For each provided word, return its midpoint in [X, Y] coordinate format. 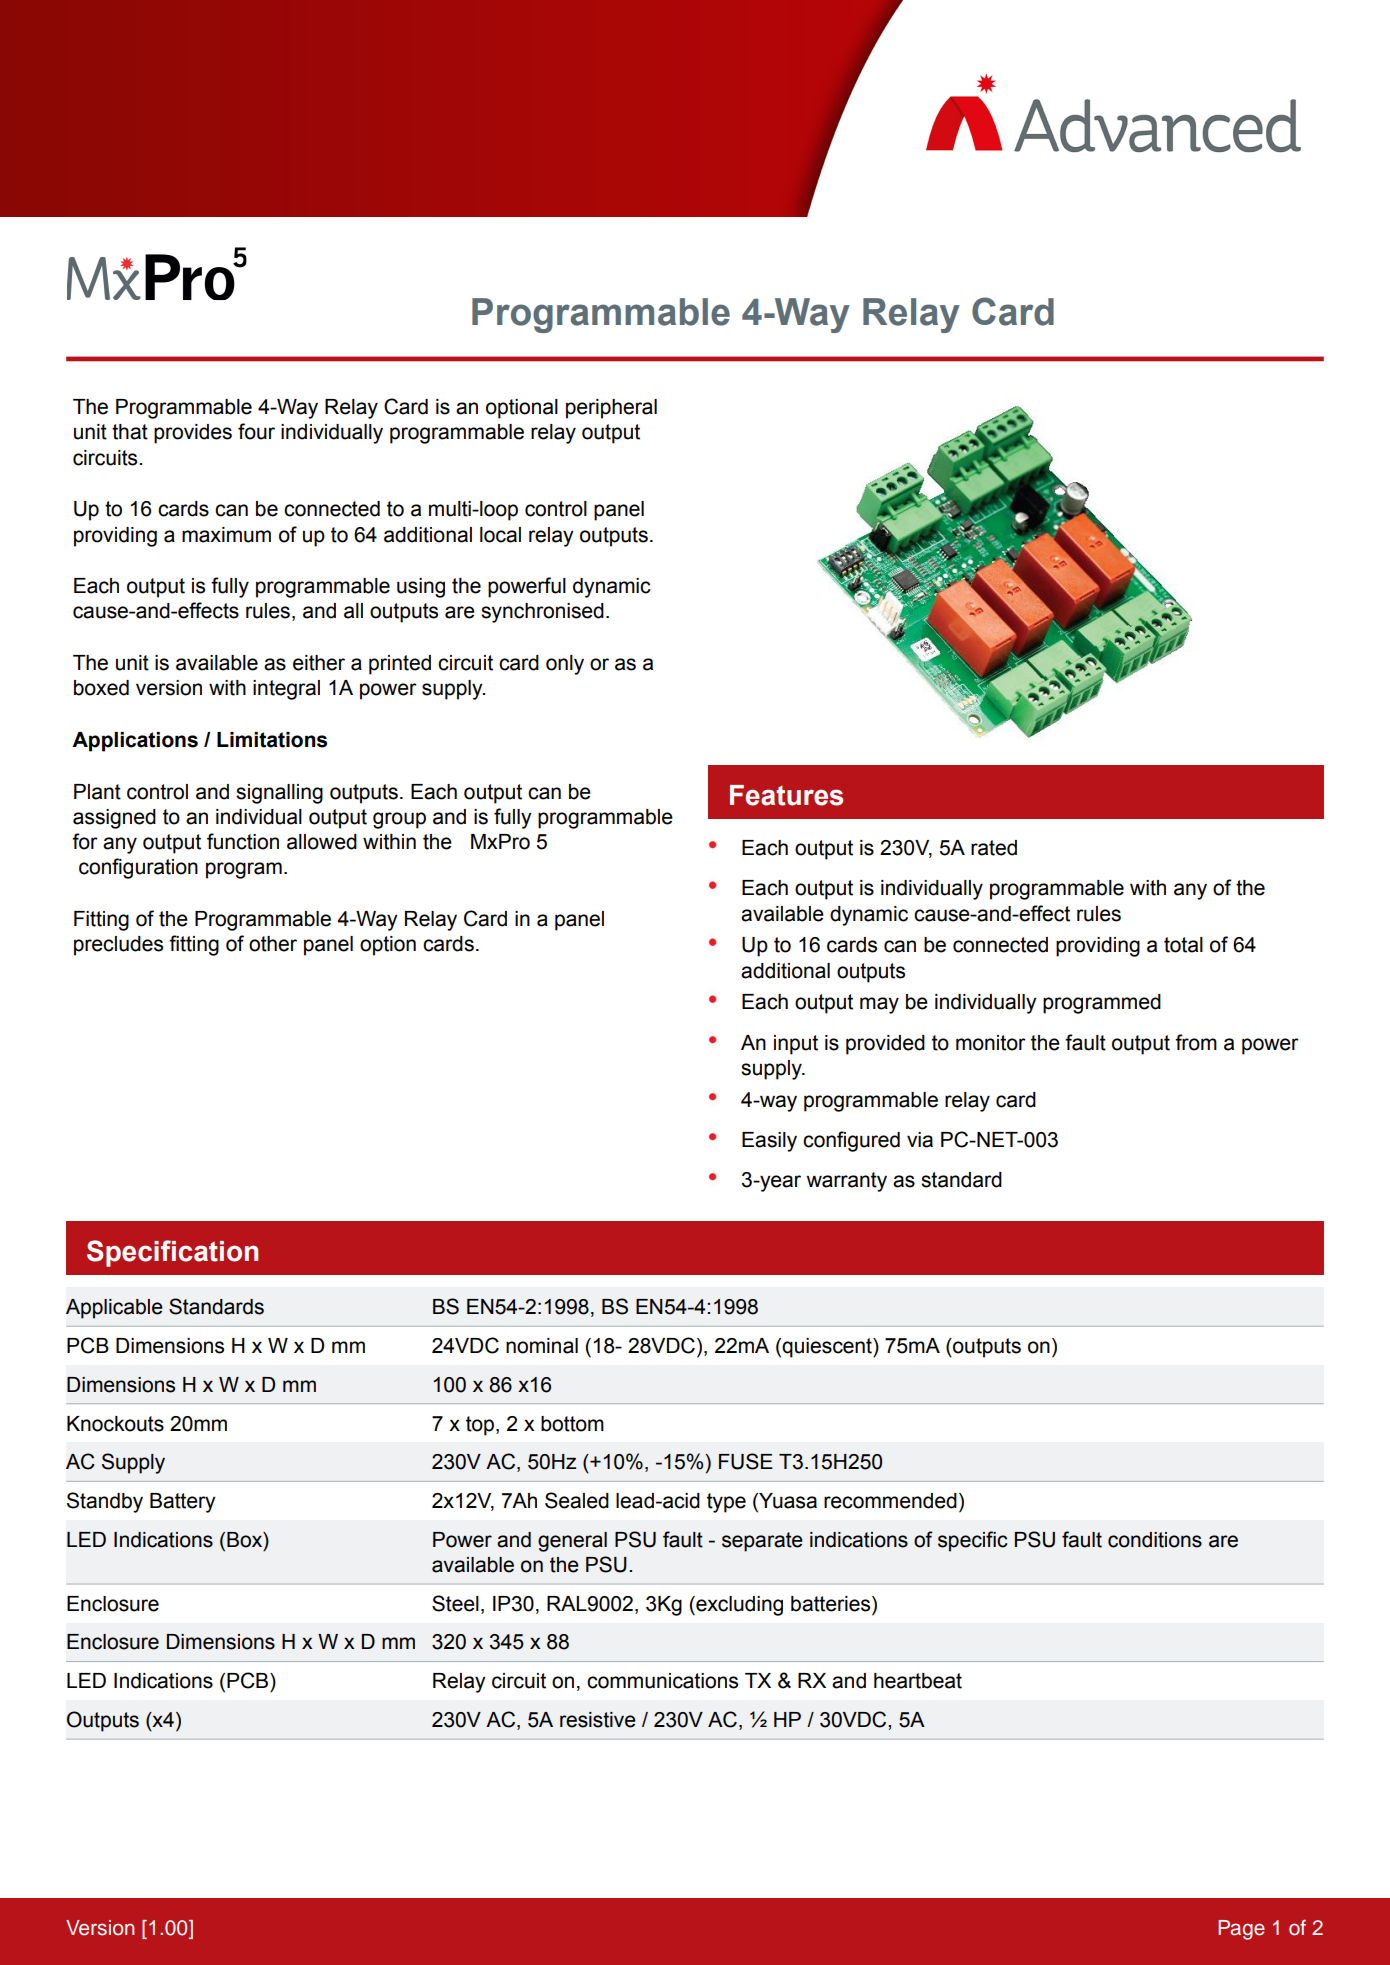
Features [786, 795]
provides [193, 434]
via [920, 1140]
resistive [598, 1720]
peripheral [611, 409]
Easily [769, 1142]
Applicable [114, 1309]
